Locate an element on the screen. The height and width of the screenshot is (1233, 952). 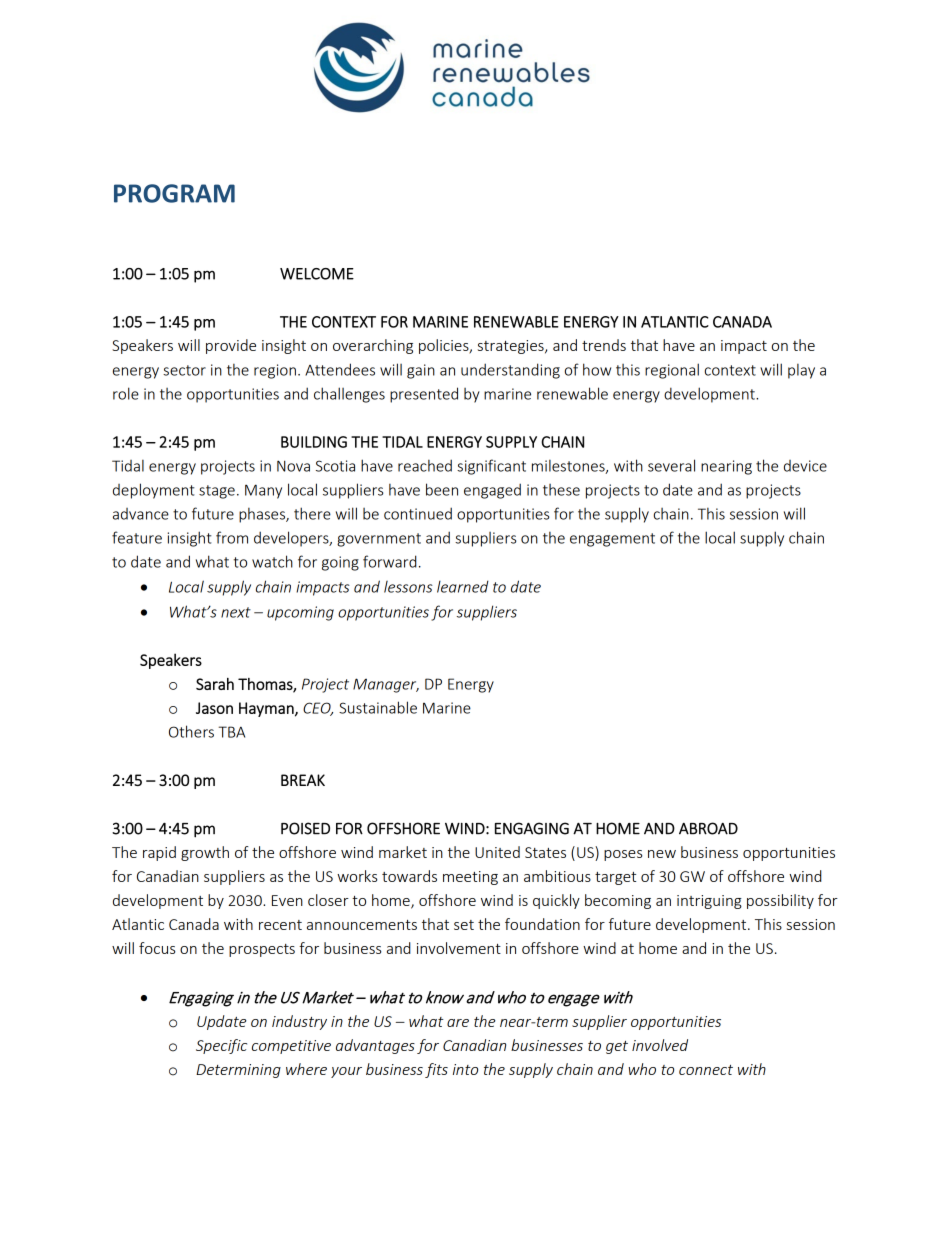
several is located at coordinates (671, 465).
